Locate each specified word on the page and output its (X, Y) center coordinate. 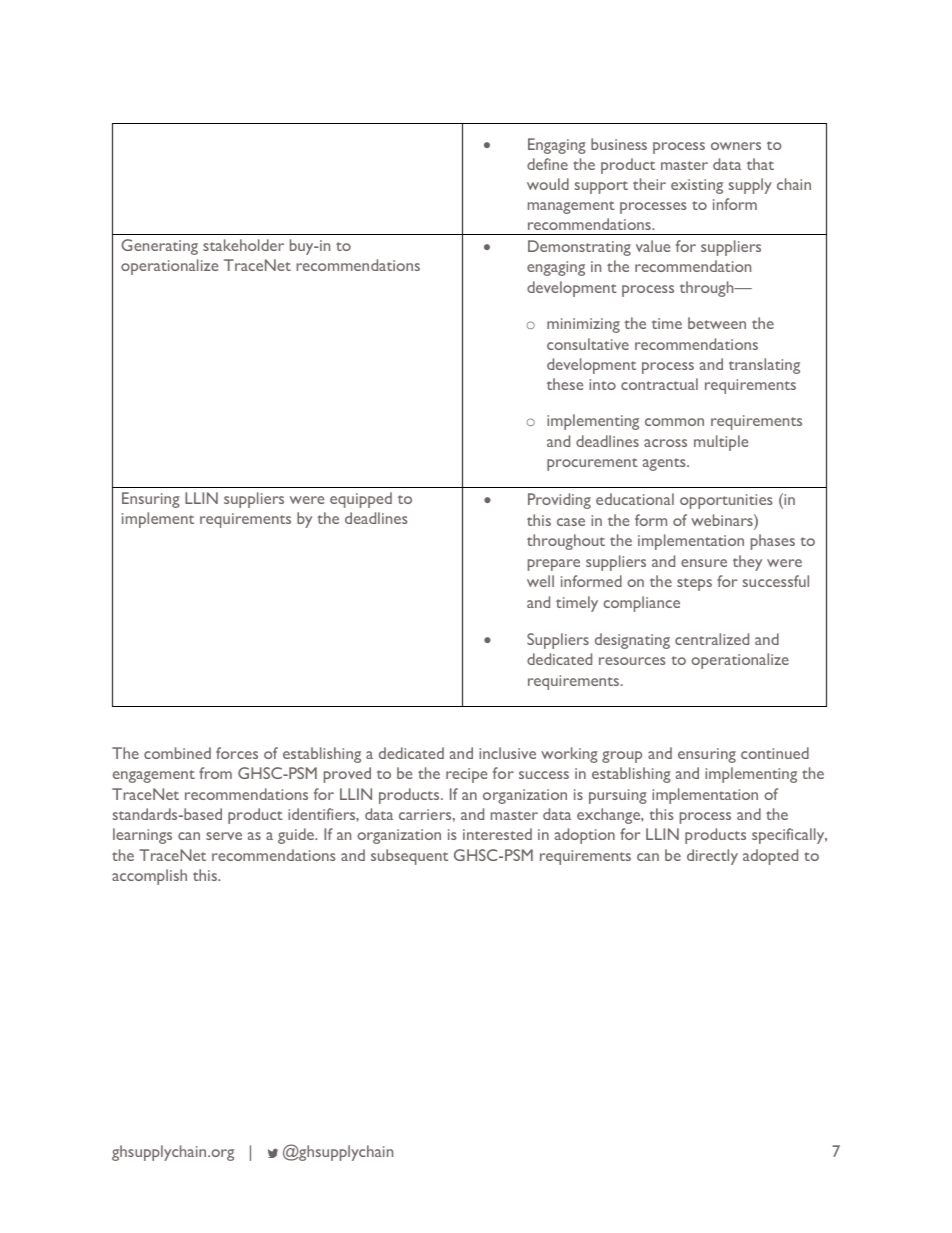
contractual (659, 384)
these (565, 384)
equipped (361, 500)
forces (237, 753)
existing (697, 186)
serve (224, 836)
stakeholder (243, 245)
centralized (712, 639)
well (540, 581)
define (547, 164)
